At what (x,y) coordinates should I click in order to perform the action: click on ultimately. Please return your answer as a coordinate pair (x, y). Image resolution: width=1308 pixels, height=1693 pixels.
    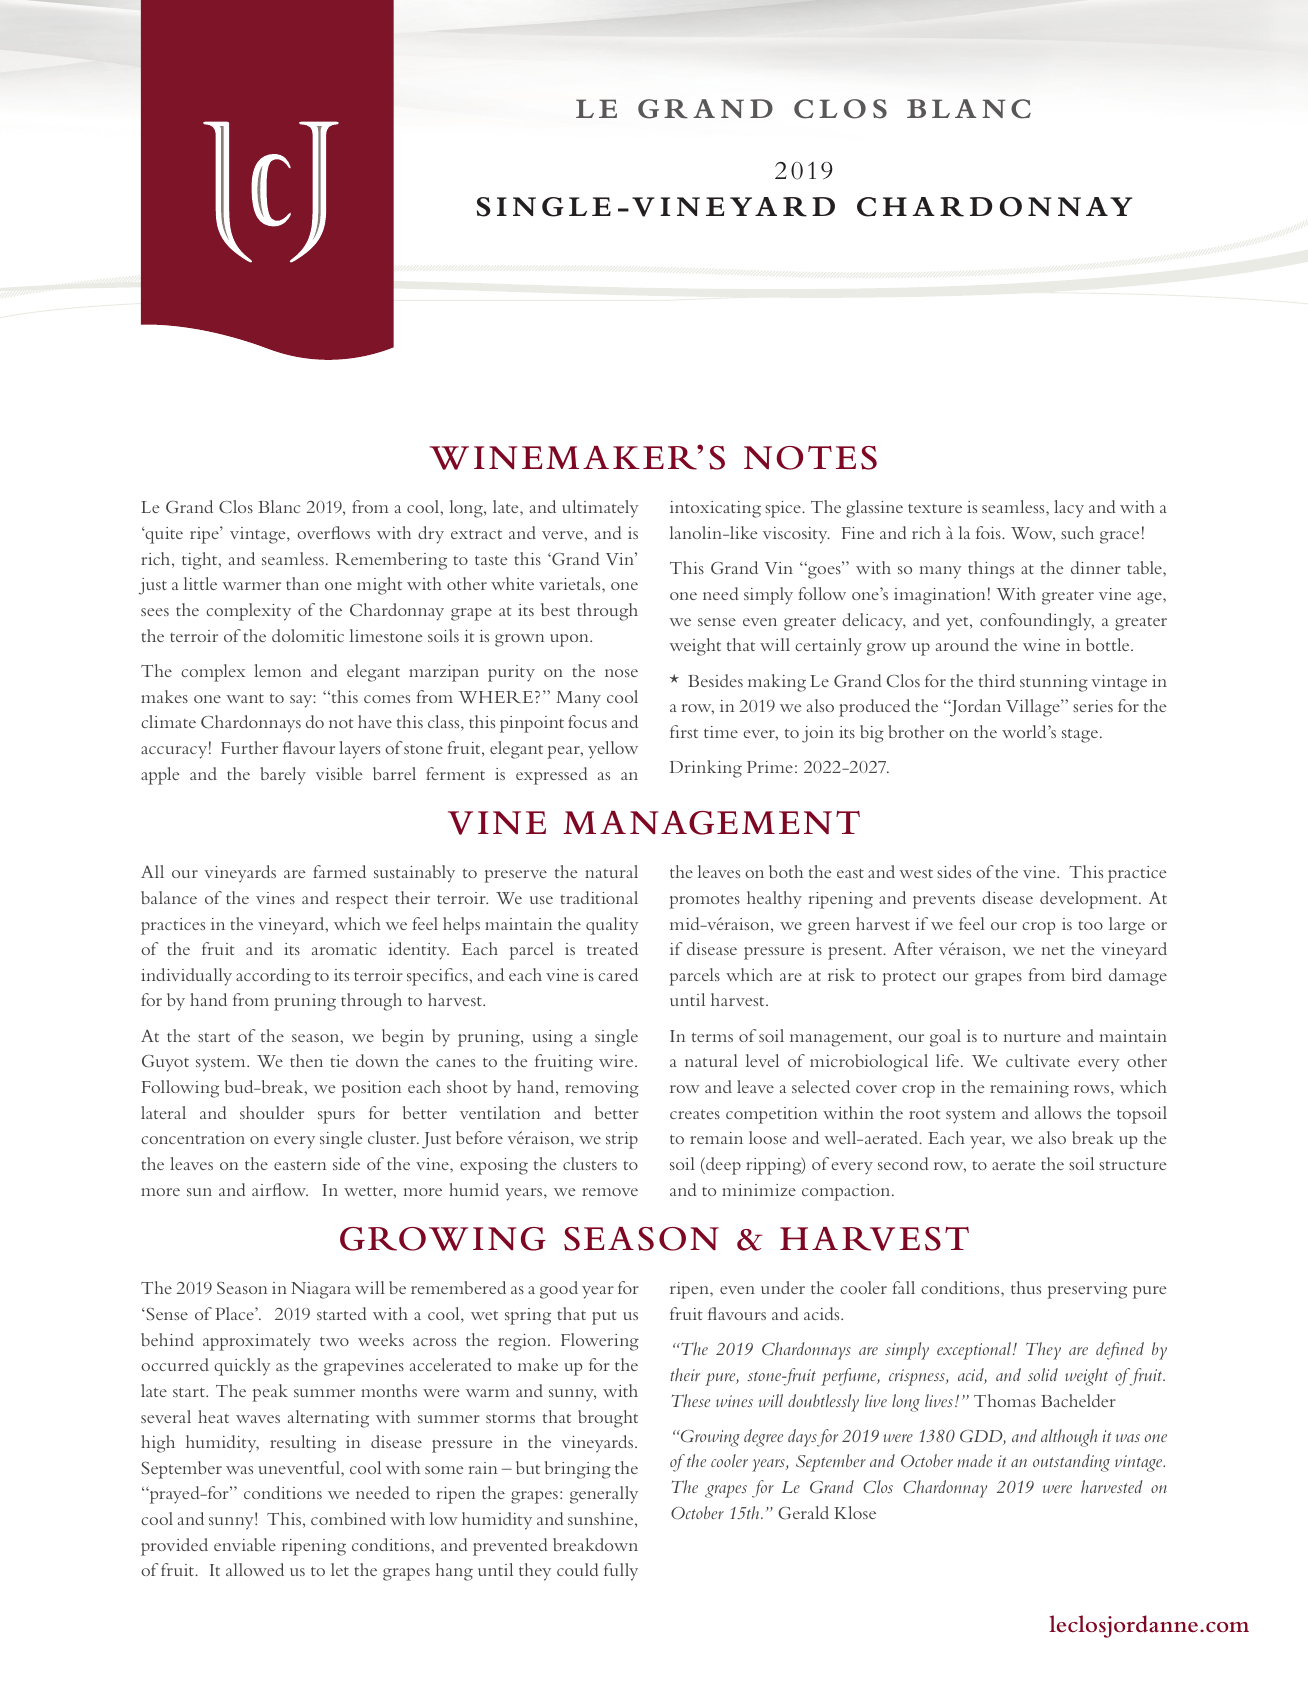
    Looking at the image, I should click on (600, 509).
